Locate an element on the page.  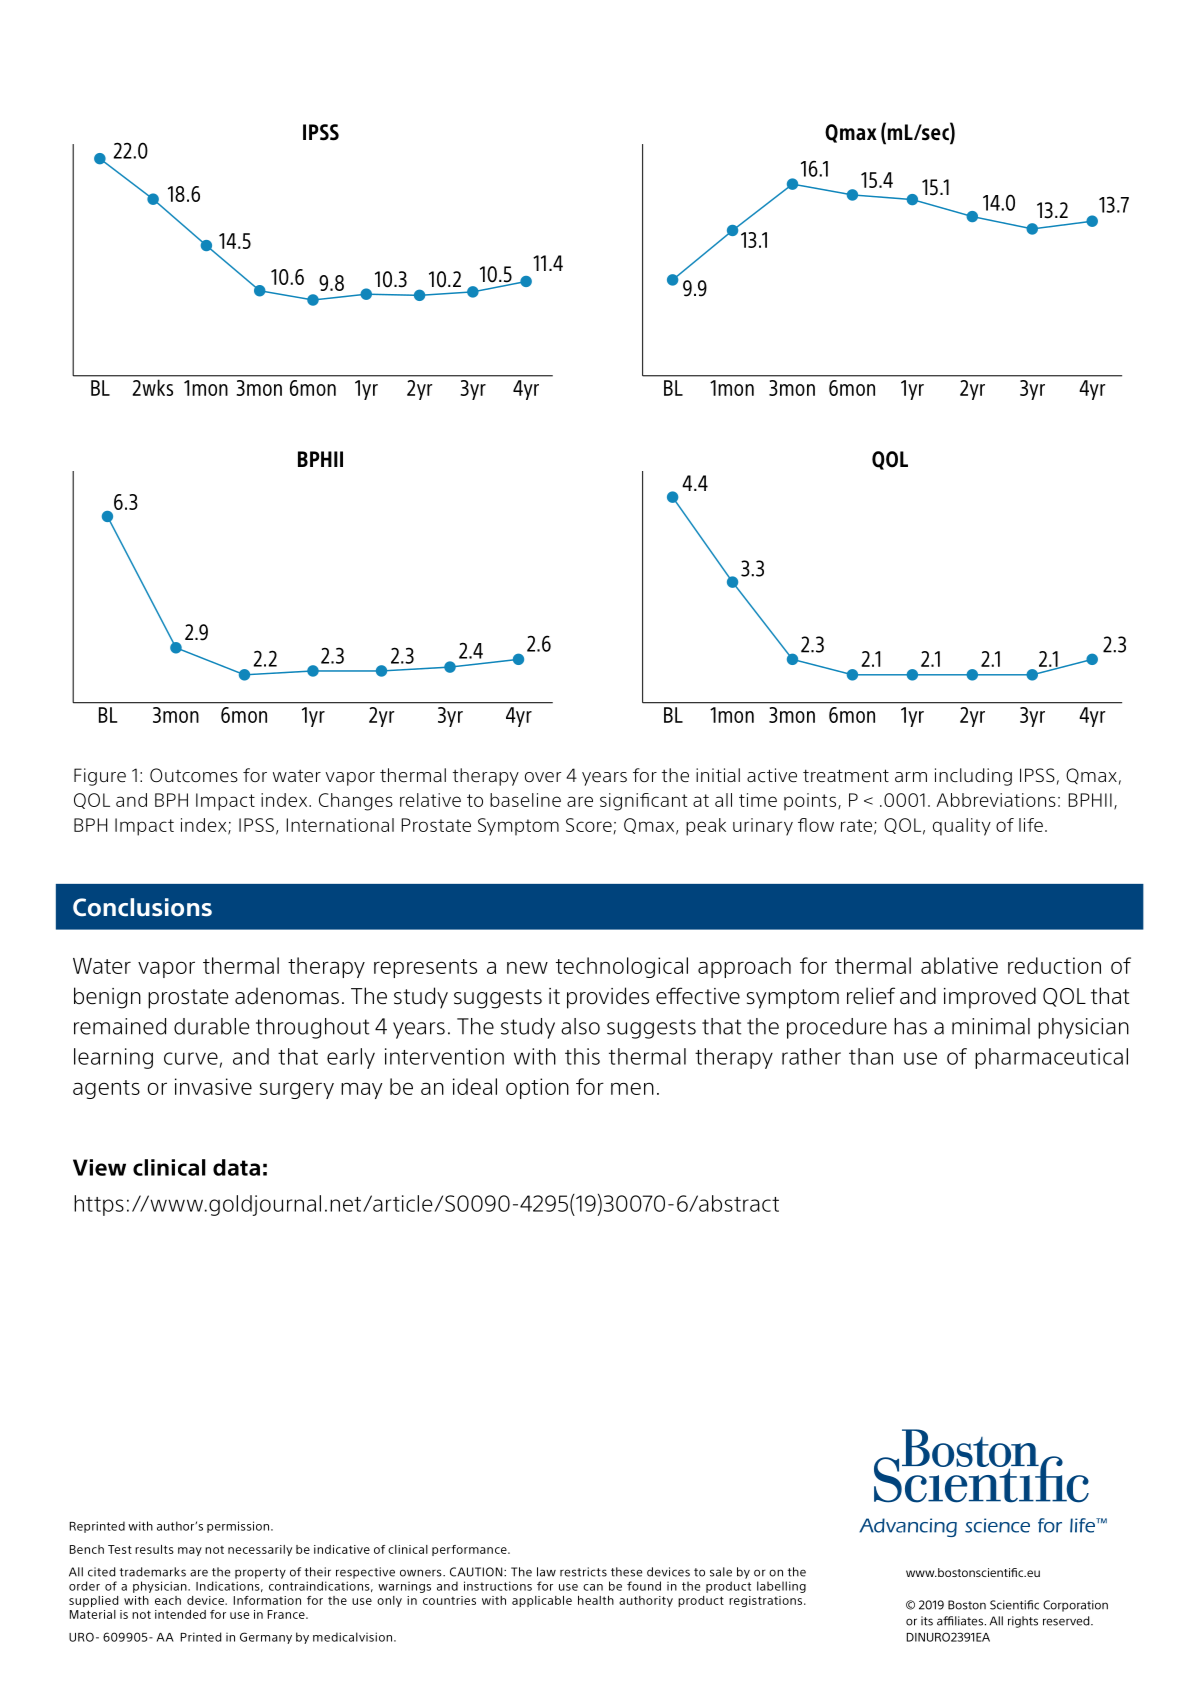
baseline is located at coordinates (525, 800).
